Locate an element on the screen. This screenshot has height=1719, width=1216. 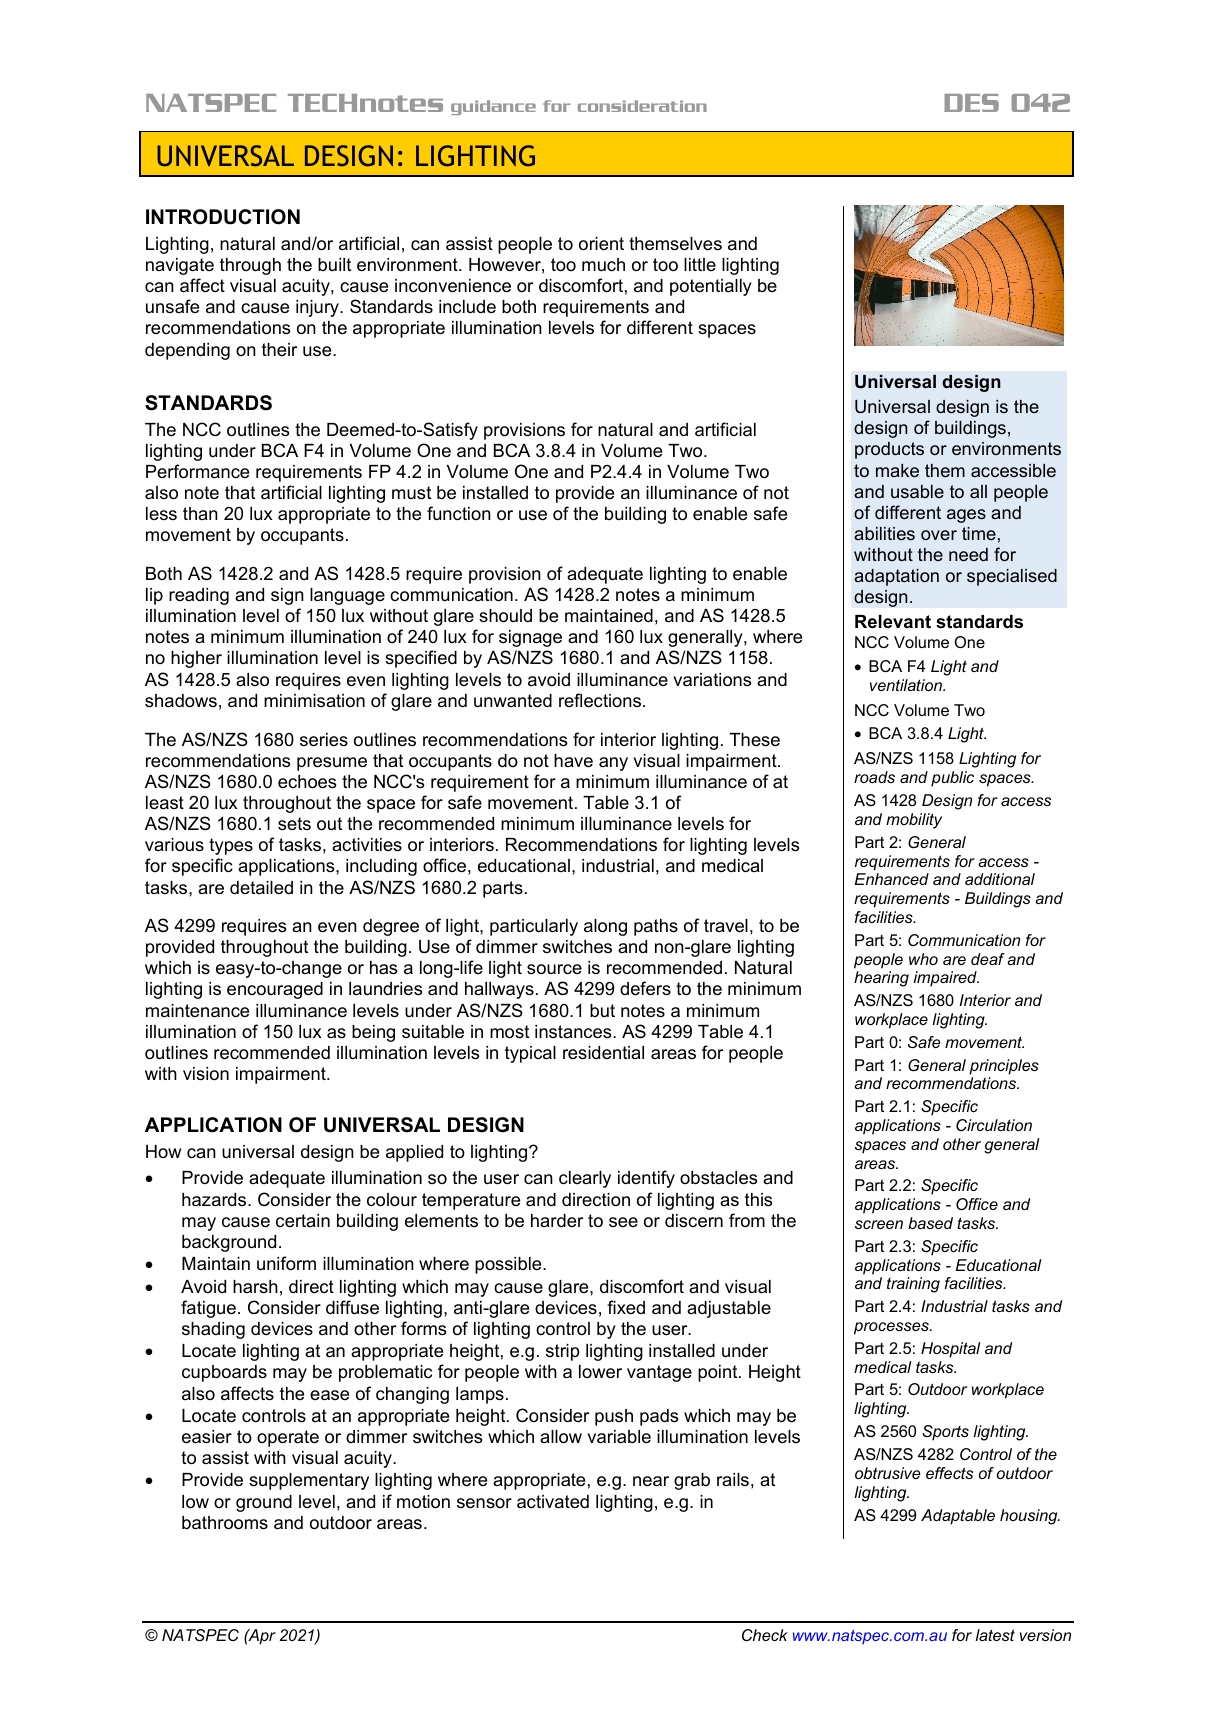
Enhanced is located at coordinates (892, 879).
